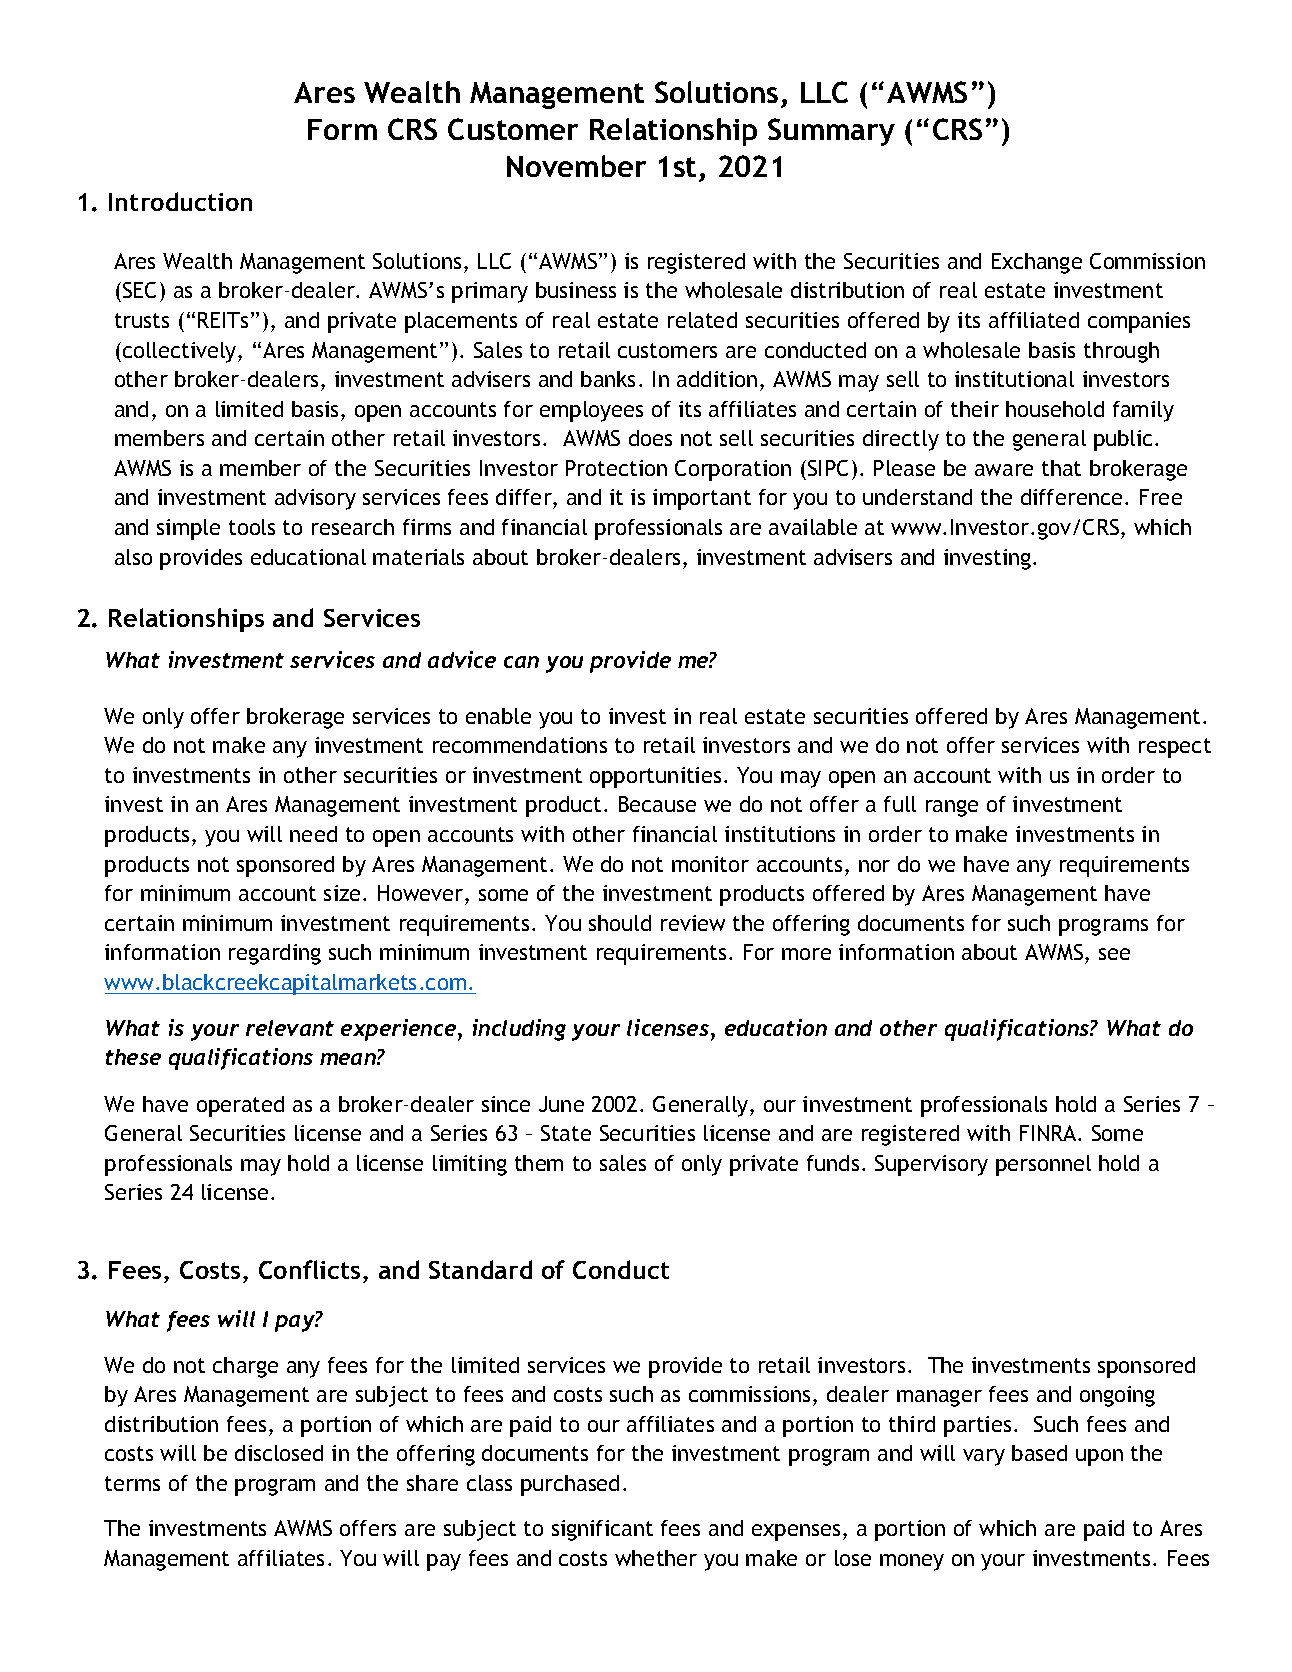  I want to click on FINRA, so click(1049, 1133).
